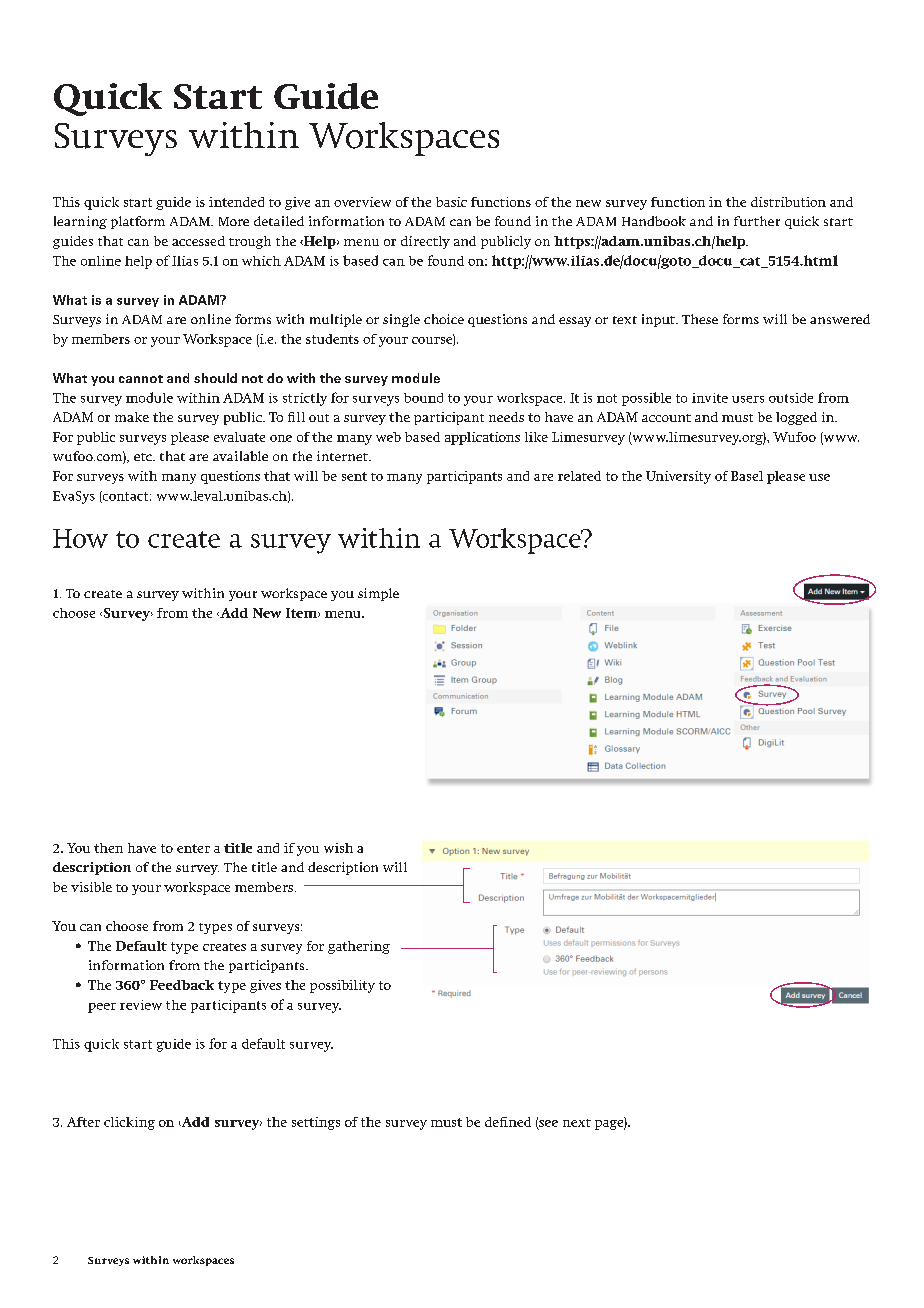 The width and height of the screenshot is (924, 1308). I want to click on next, so click(577, 1123).
